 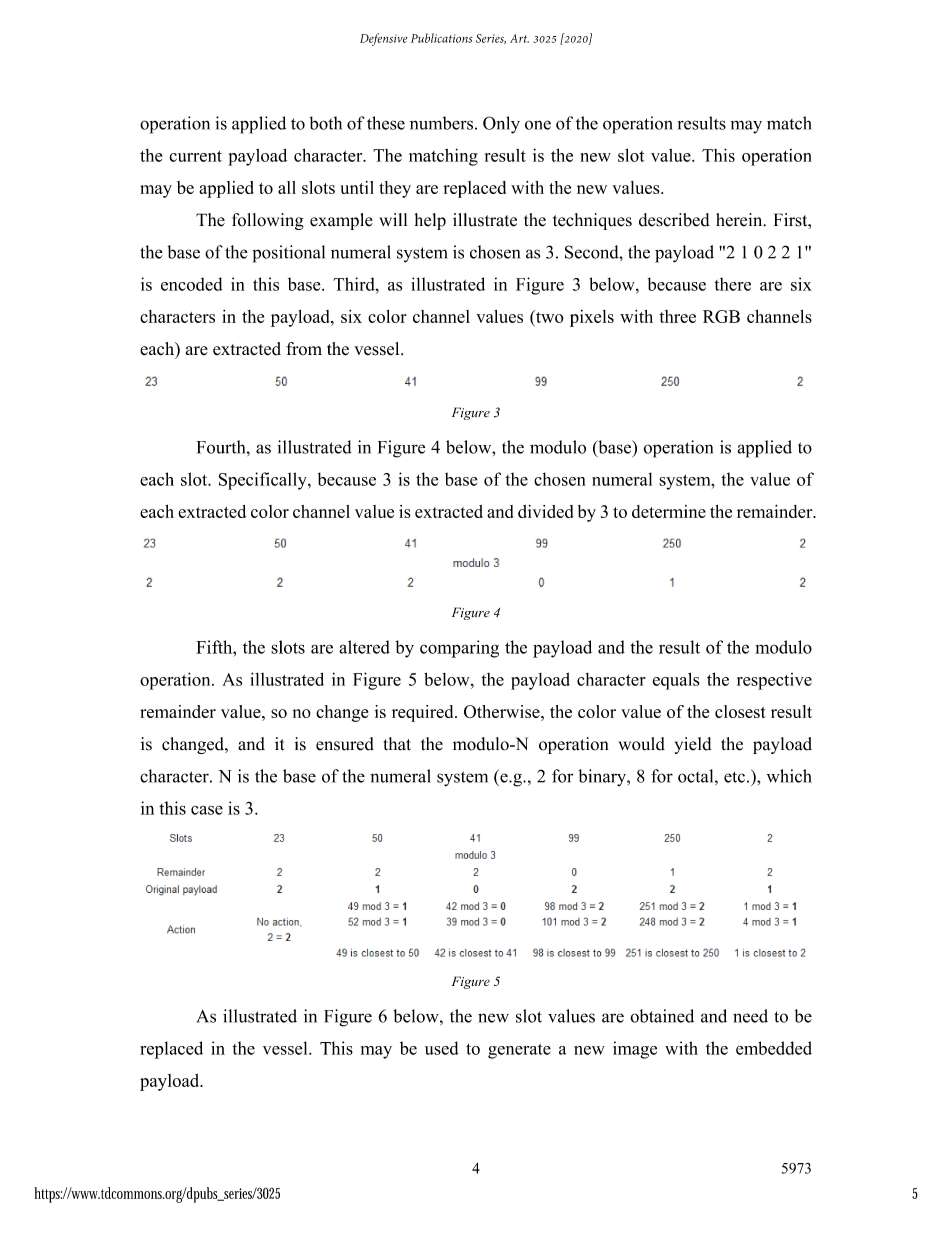 I want to click on described, so click(x=674, y=220).
